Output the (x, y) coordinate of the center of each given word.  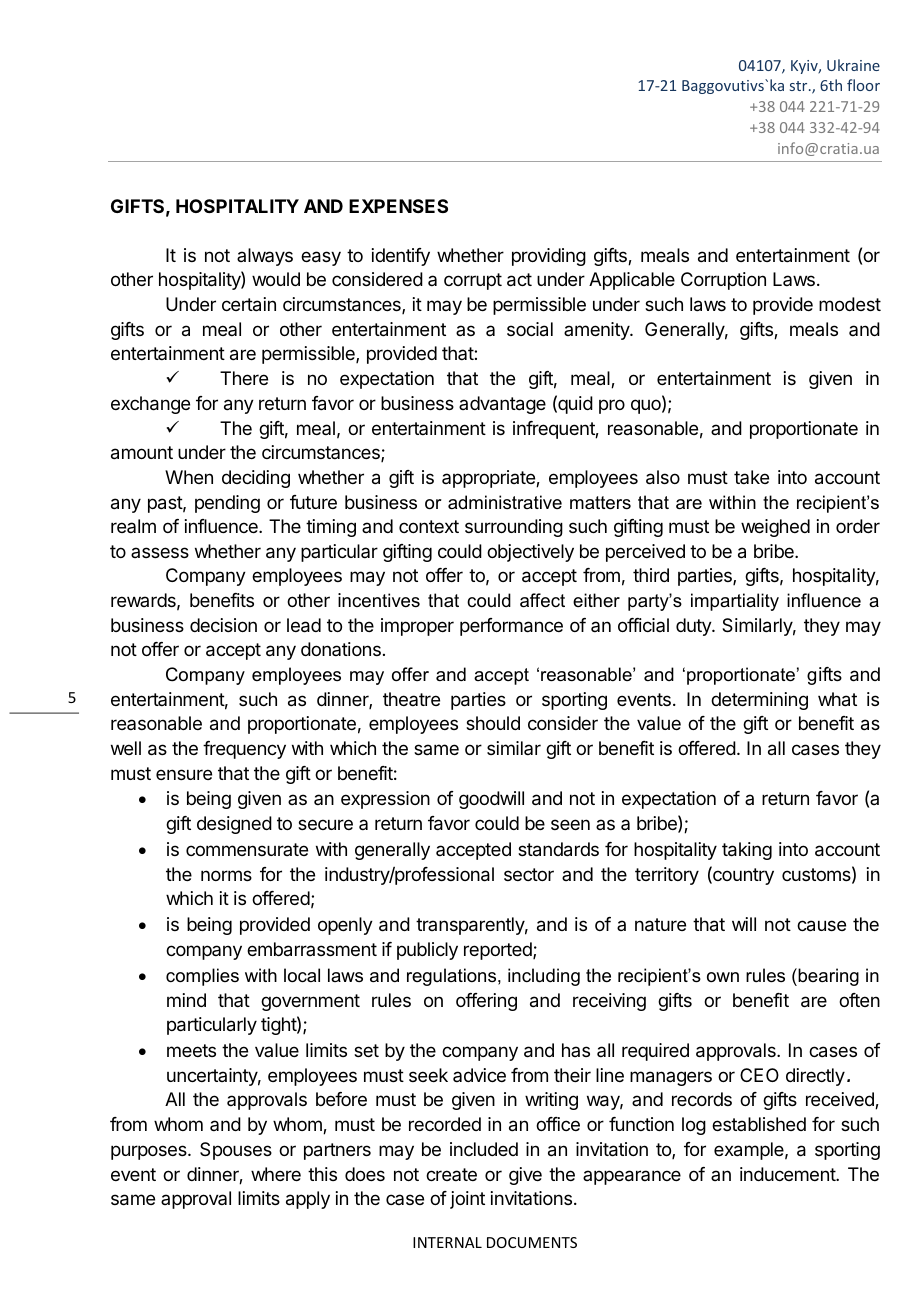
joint (467, 1200)
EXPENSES (398, 206)
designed (234, 825)
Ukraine (853, 65)
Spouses (236, 1151)
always (265, 257)
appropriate (489, 479)
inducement (788, 1174)
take (751, 477)
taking (747, 851)
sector (529, 874)
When (189, 477)
